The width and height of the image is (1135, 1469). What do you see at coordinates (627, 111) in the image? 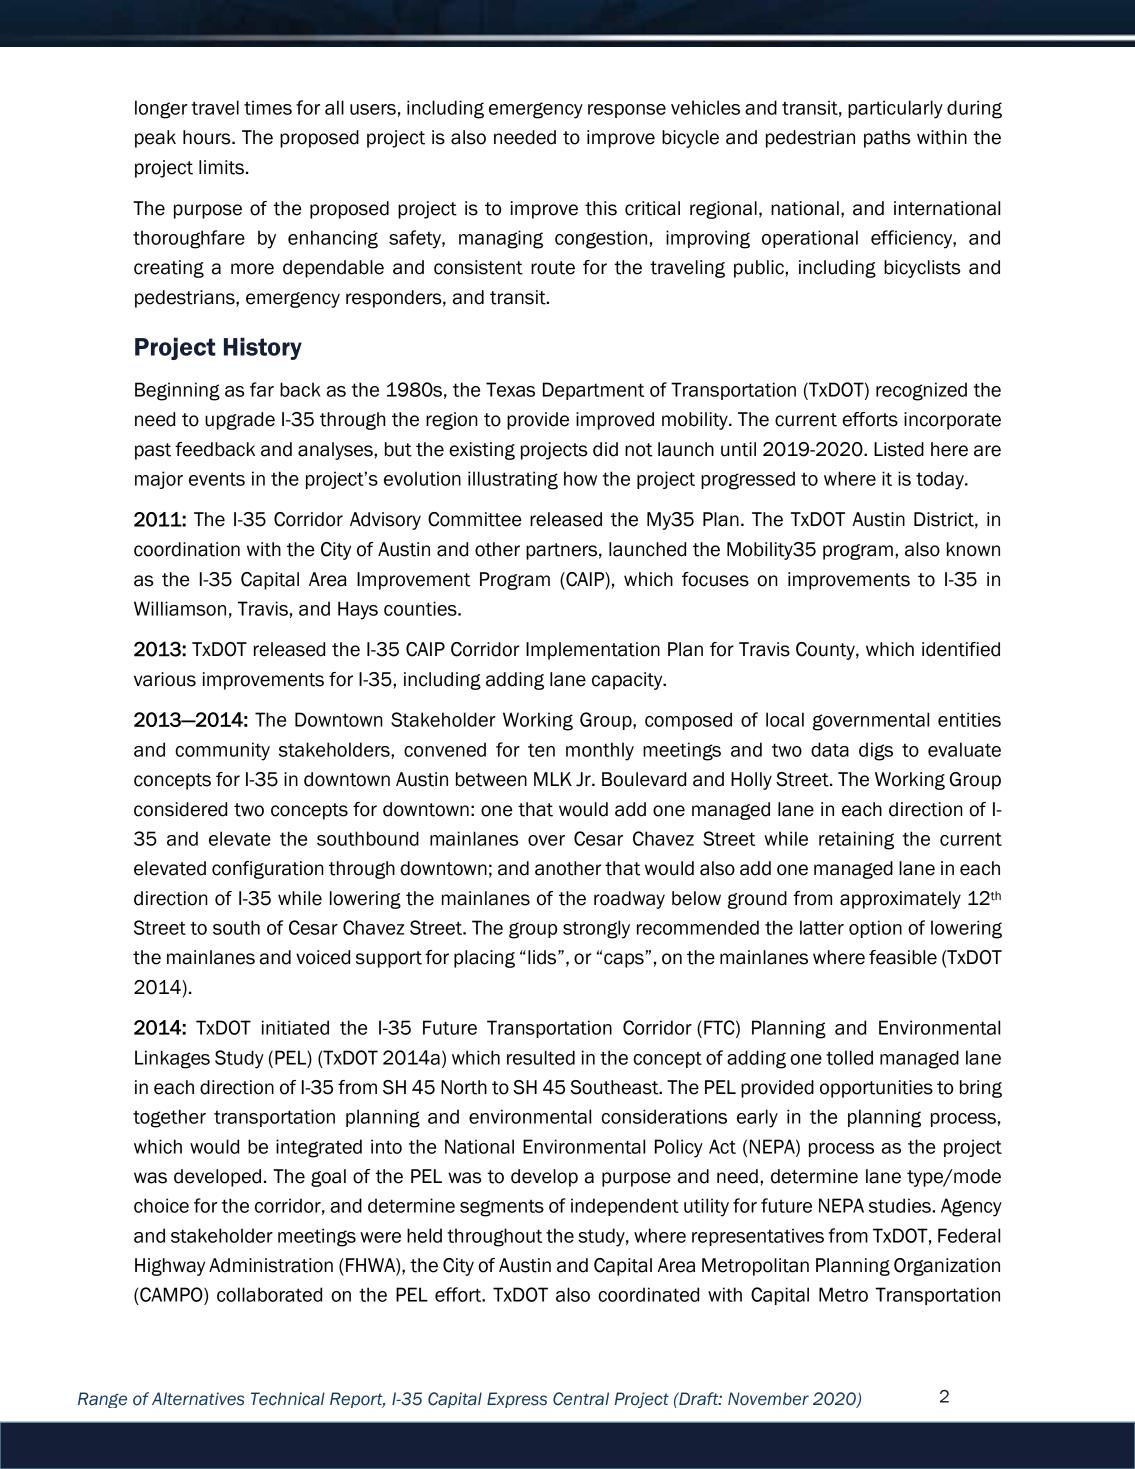
I see `response` at bounding box center [627, 111].
